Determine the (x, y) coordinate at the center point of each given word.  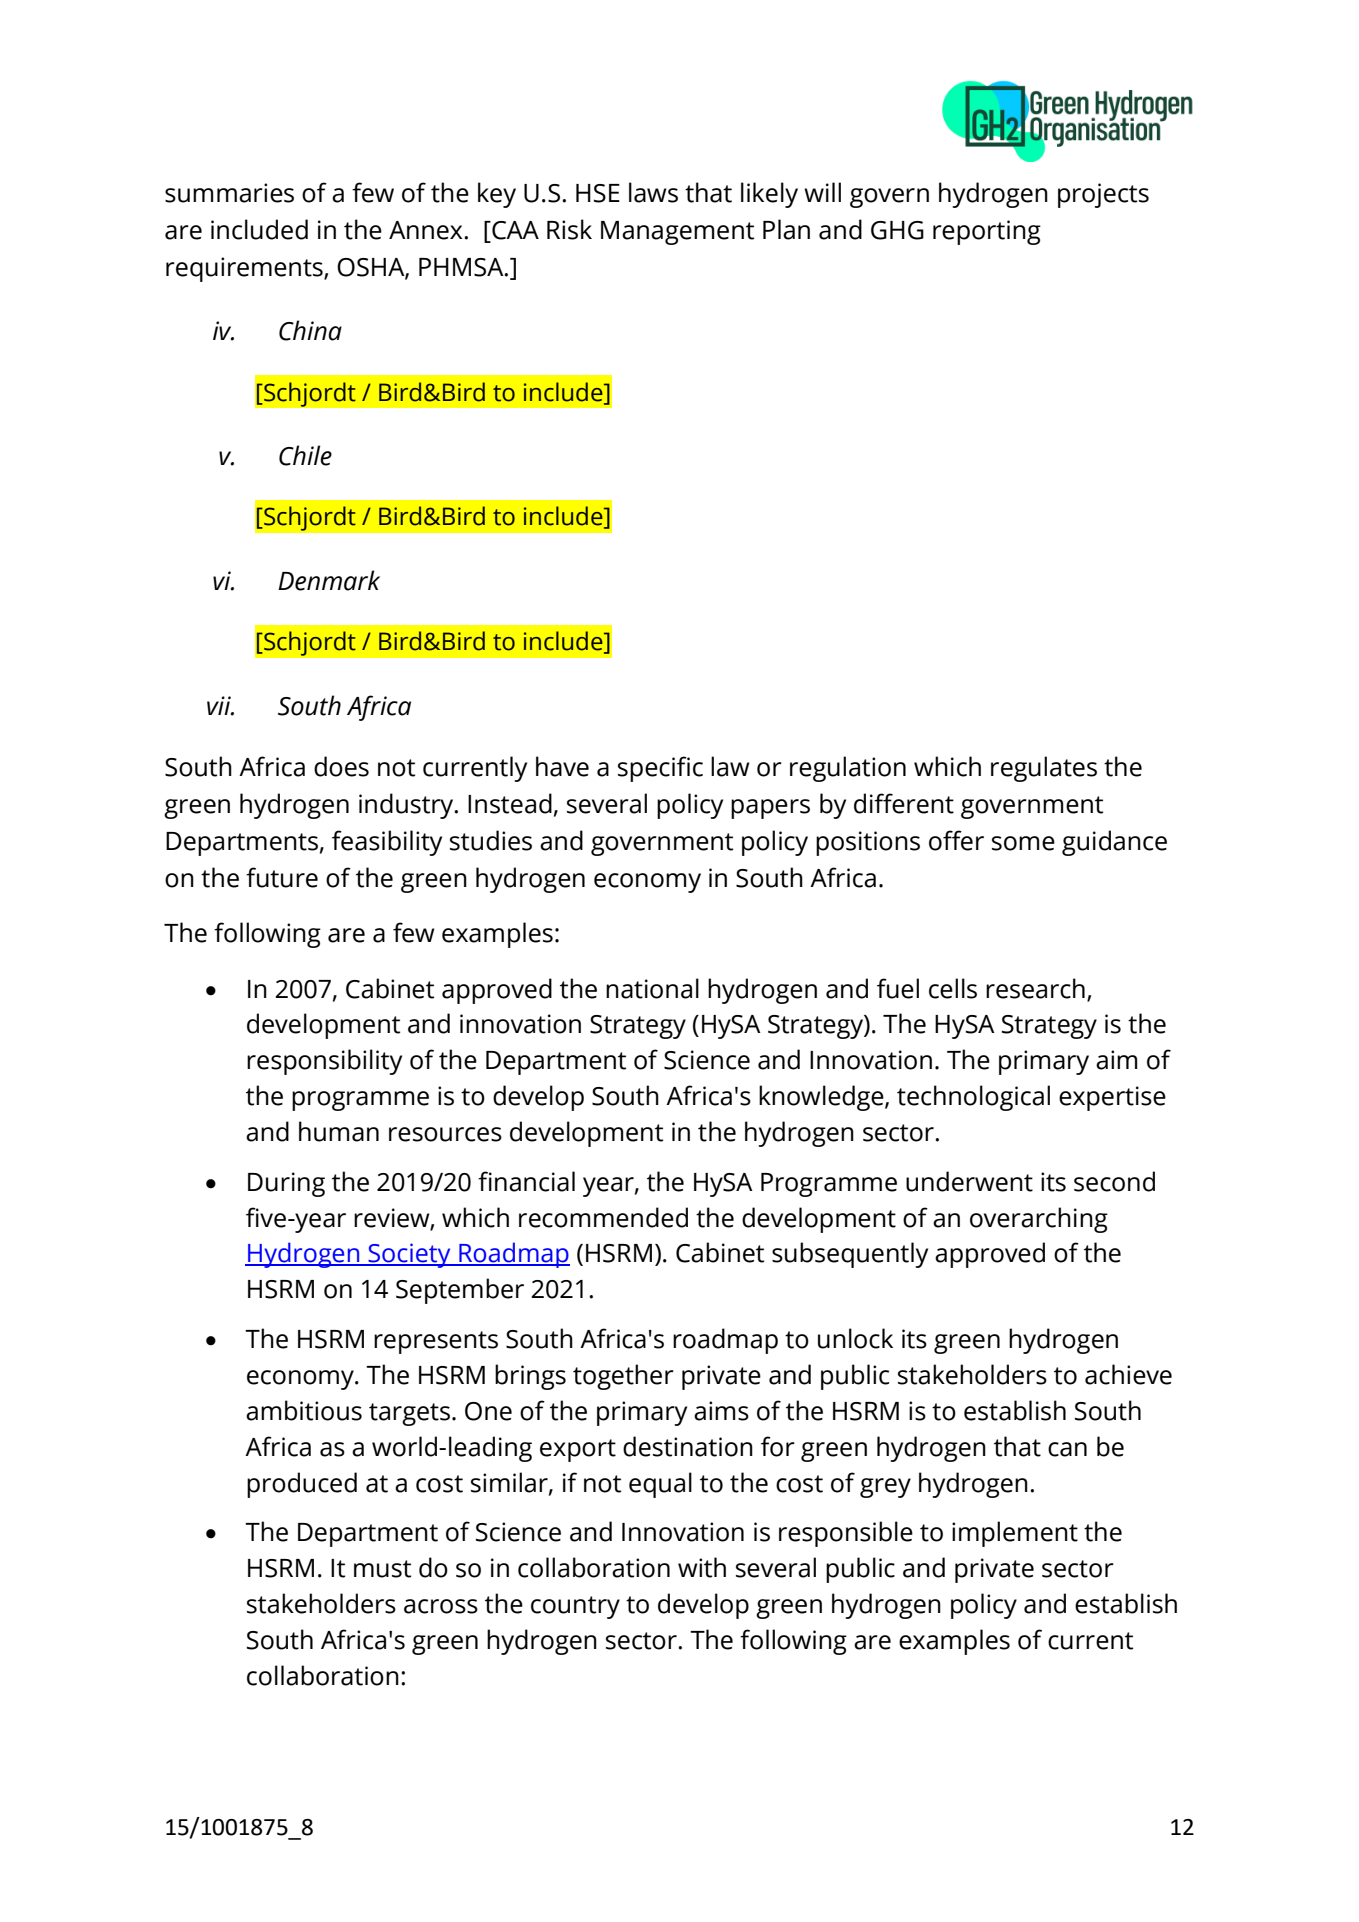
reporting (987, 232)
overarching (1039, 1220)
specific (660, 769)
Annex (427, 230)
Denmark (329, 580)
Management (677, 233)
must (382, 1569)
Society (409, 1255)
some (1023, 843)
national (652, 988)
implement (1015, 1534)
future (282, 877)
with (702, 1567)
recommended (603, 1217)
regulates (1044, 769)
